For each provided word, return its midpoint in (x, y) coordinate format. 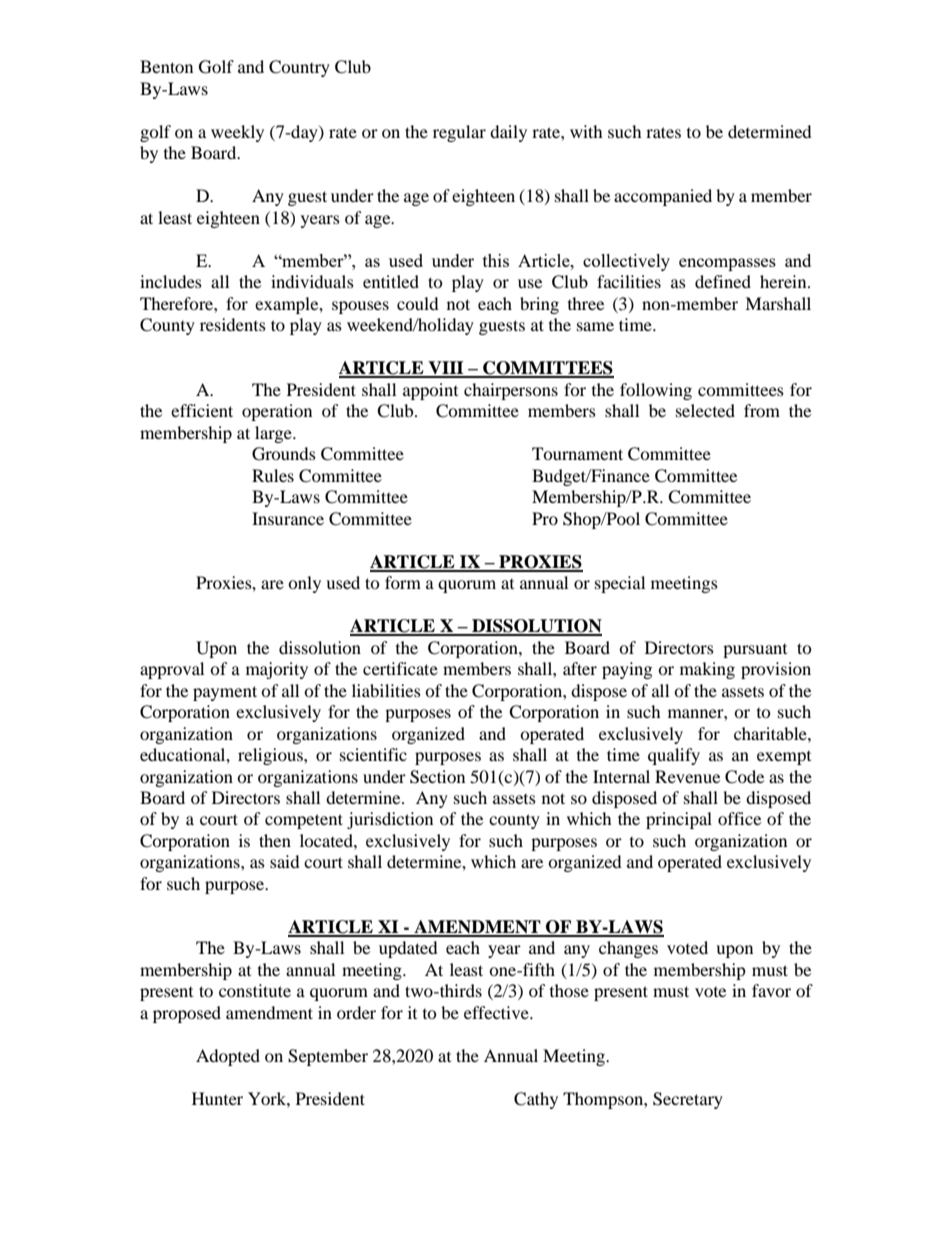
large (274, 434)
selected (705, 410)
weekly (237, 133)
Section (437, 777)
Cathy (536, 1100)
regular (459, 133)
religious (271, 756)
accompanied (663, 197)
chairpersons (511, 391)
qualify (674, 756)
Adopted (228, 1057)
